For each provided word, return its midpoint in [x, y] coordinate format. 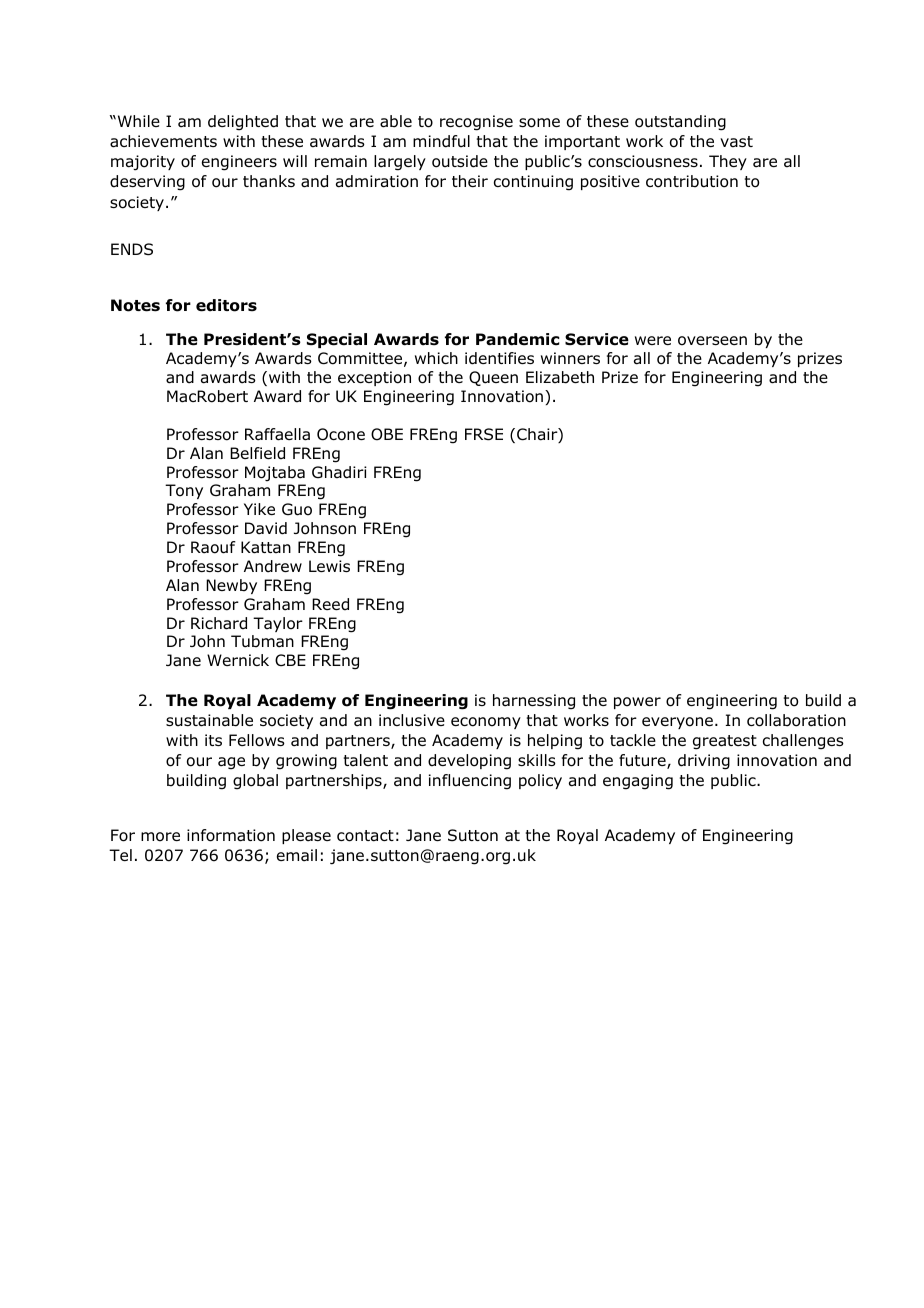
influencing [470, 782]
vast [736, 141]
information [231, 835]
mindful [441, 141]
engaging [638, 782]
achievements [163, 141]
